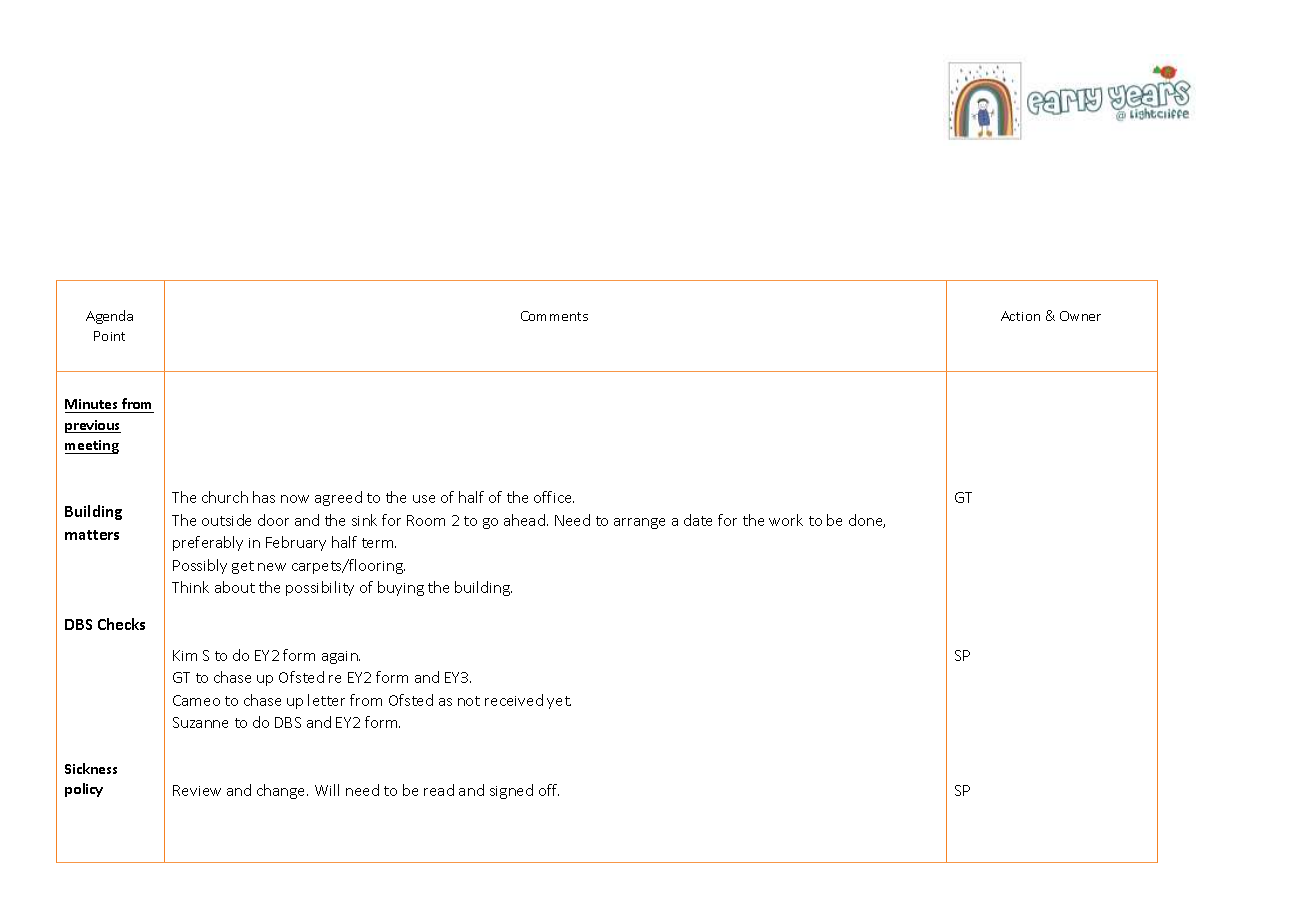 The width and height of the screenshot is (1308, 924). I want to click on Point, so click(109, 336).
